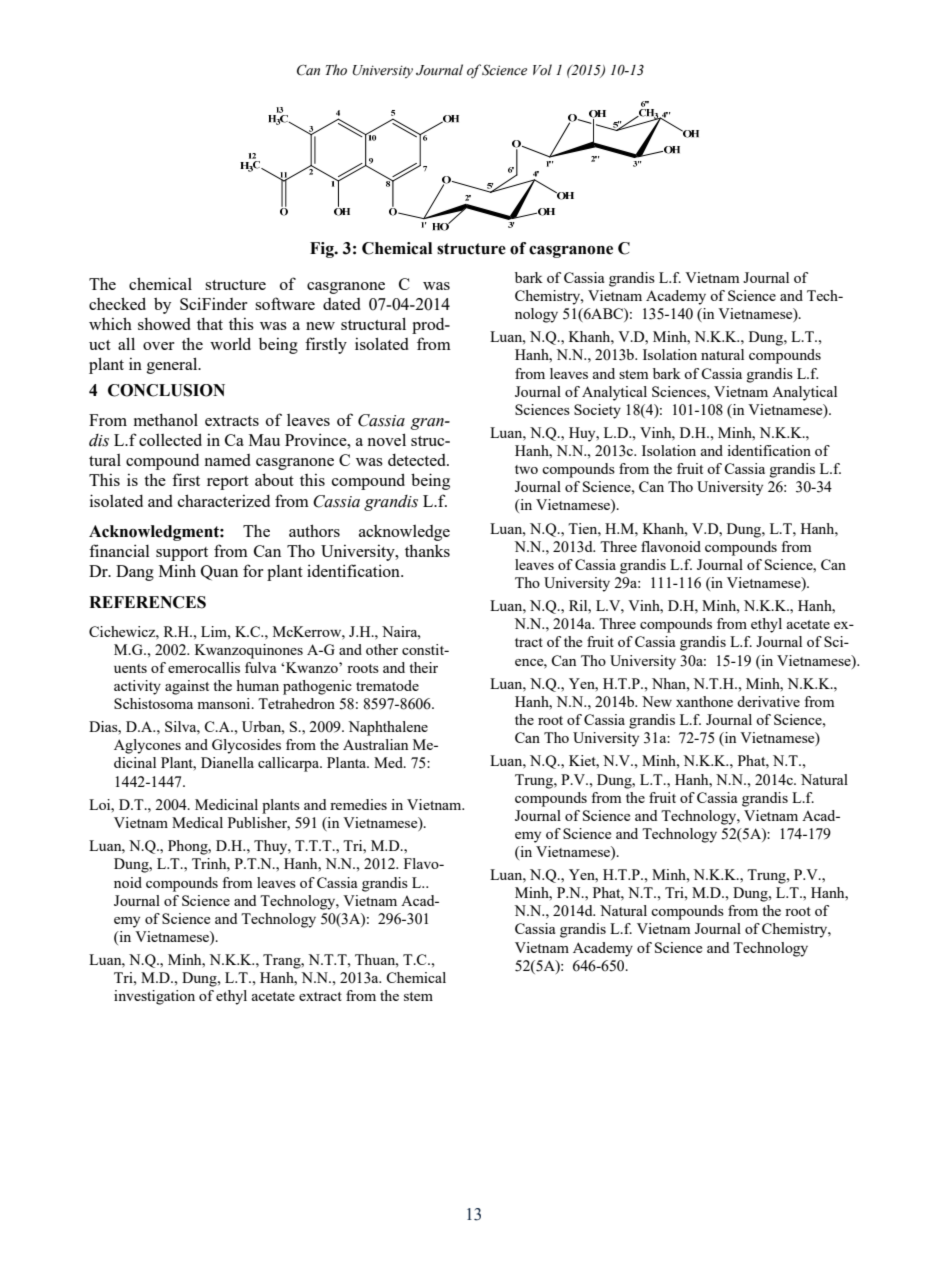  I want to click on Society, so click(597, 411).
